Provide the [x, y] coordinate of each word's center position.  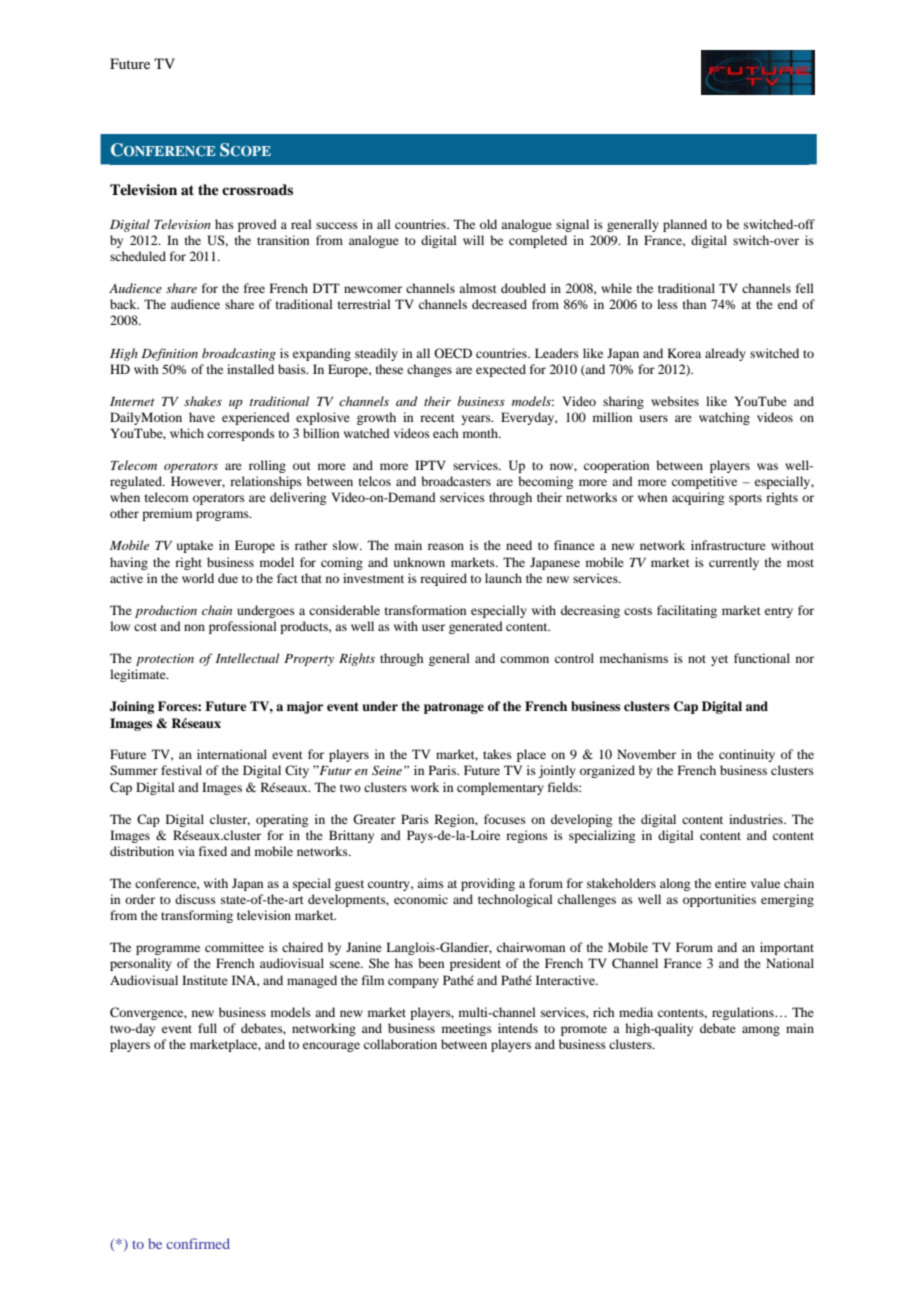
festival [181, 770]
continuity [747, 755]
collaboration [400, 1044]
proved [257, 225]
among [761, 1031]
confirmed [198, 1243]
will [473, 240]
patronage [454, 708]
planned [685, 225]
